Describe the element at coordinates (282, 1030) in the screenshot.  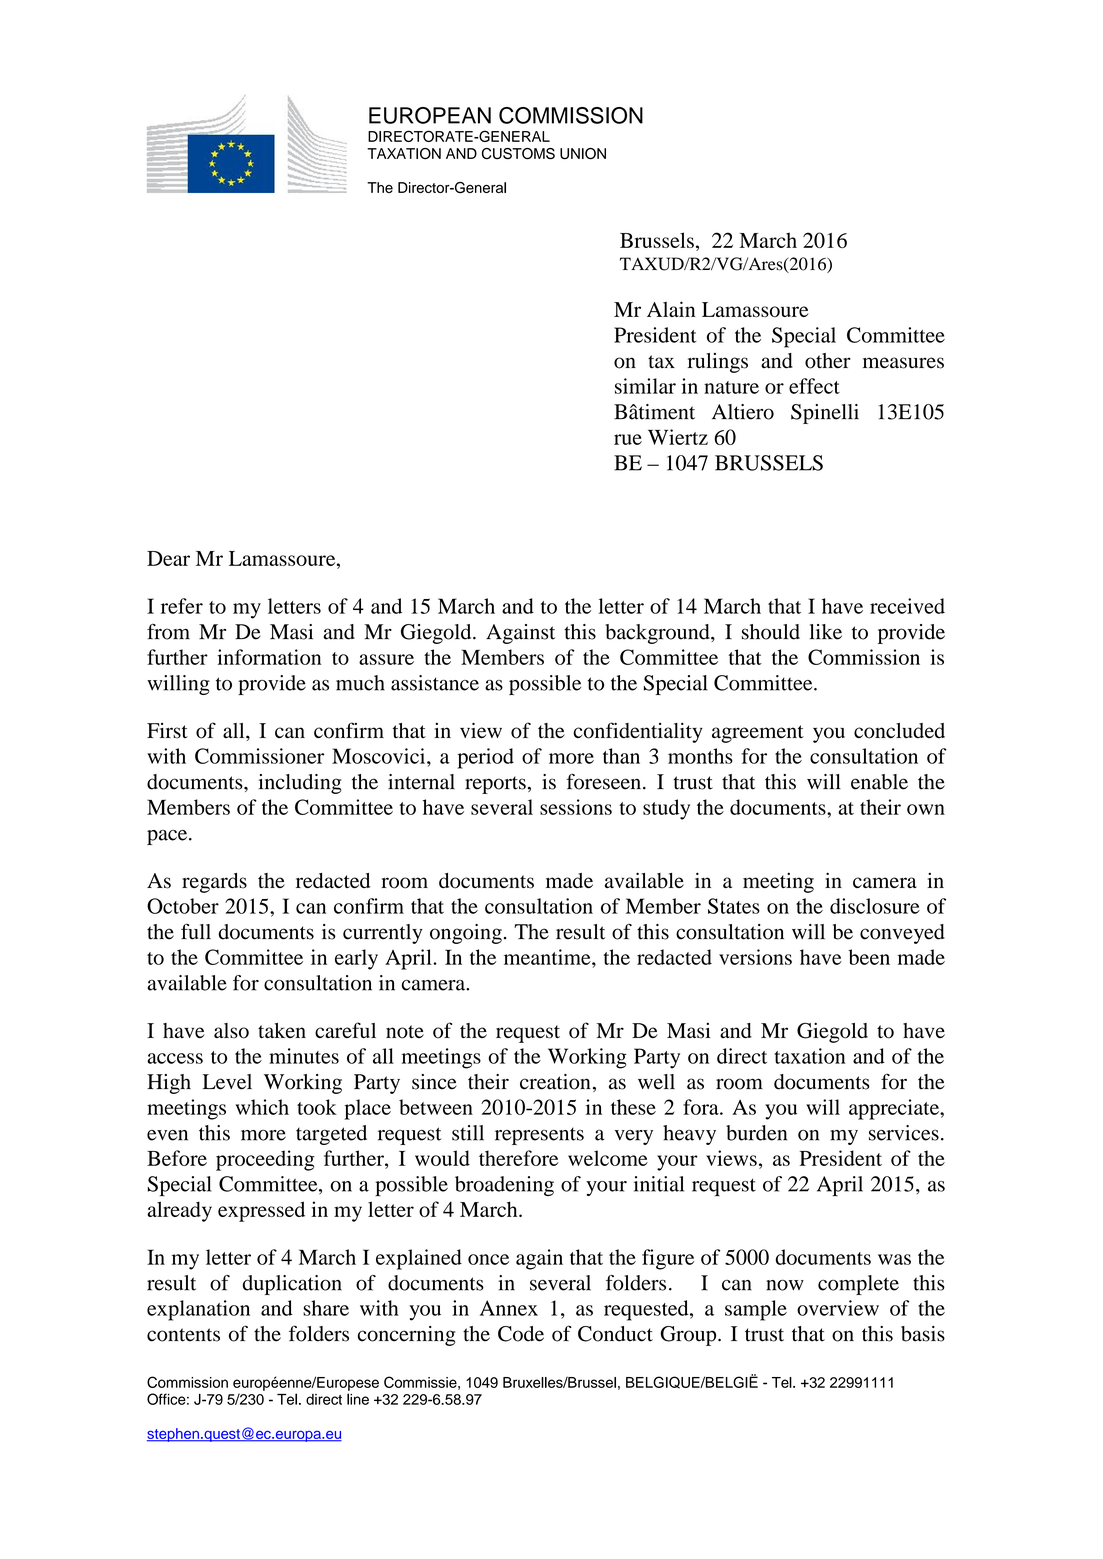
I see `taken` at that location.
